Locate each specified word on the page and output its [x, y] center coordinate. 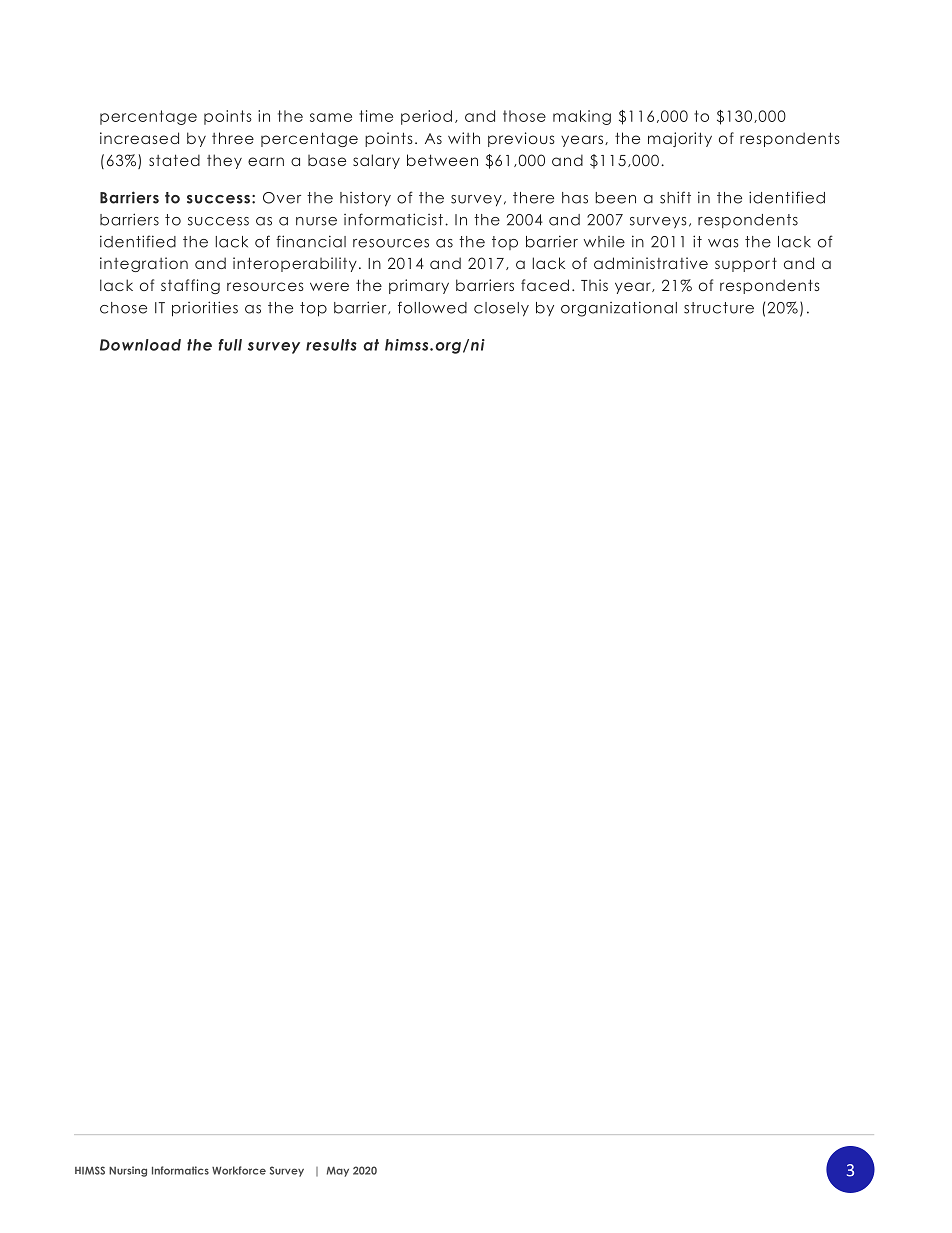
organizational [619, 309]
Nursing [128, 1171]
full [230, 345]
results [331, 345]
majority [680, 139]
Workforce [239, 1170]
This [594, 285]
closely [501, 309]
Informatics [180, 1170]
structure [719, 308]
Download [140, 345]
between [442, 160]
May [338, 1172]
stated [174, 160]
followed [432, 307]
